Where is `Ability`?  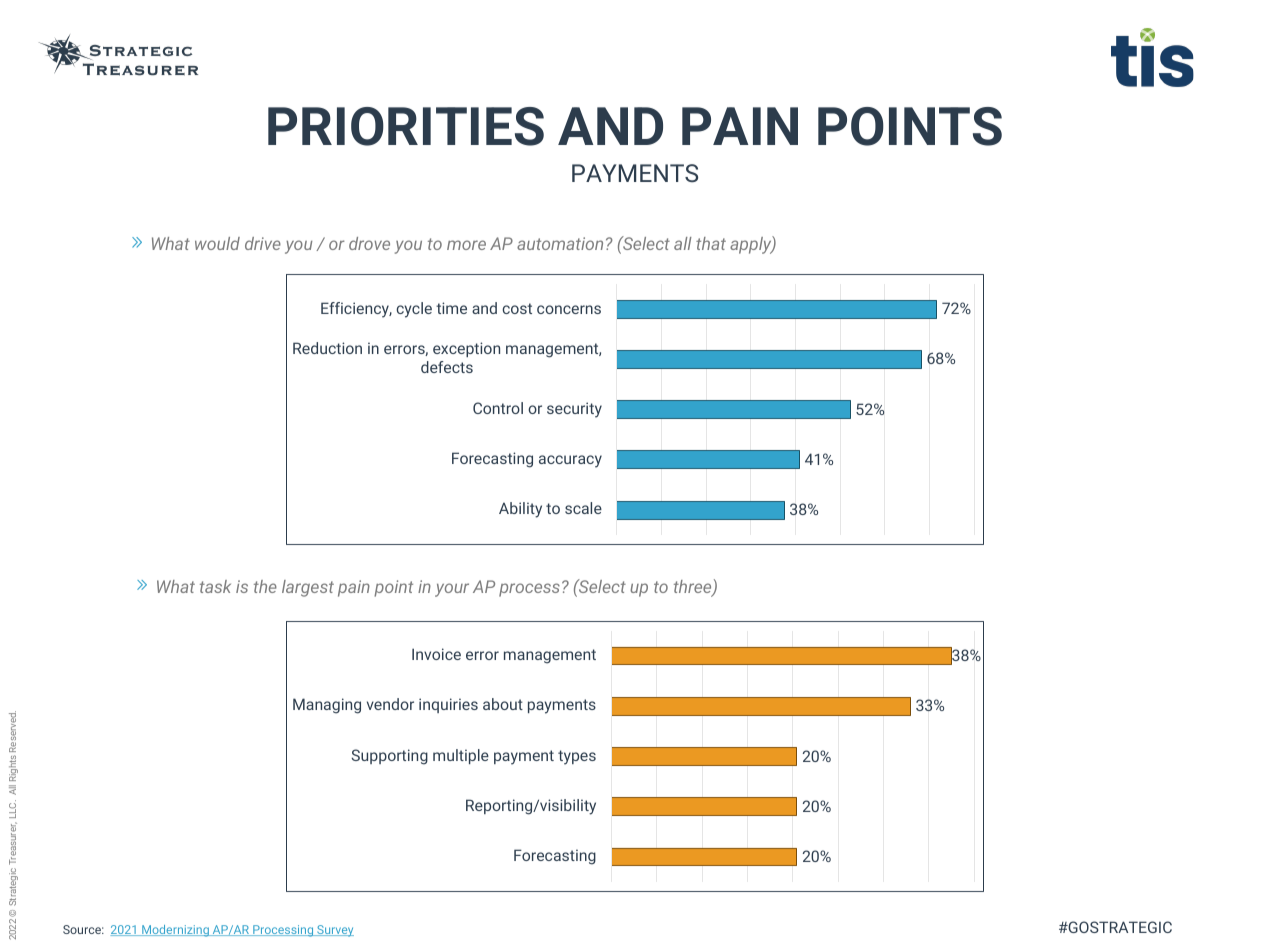 Ability is located at coordinates (520, 510).
